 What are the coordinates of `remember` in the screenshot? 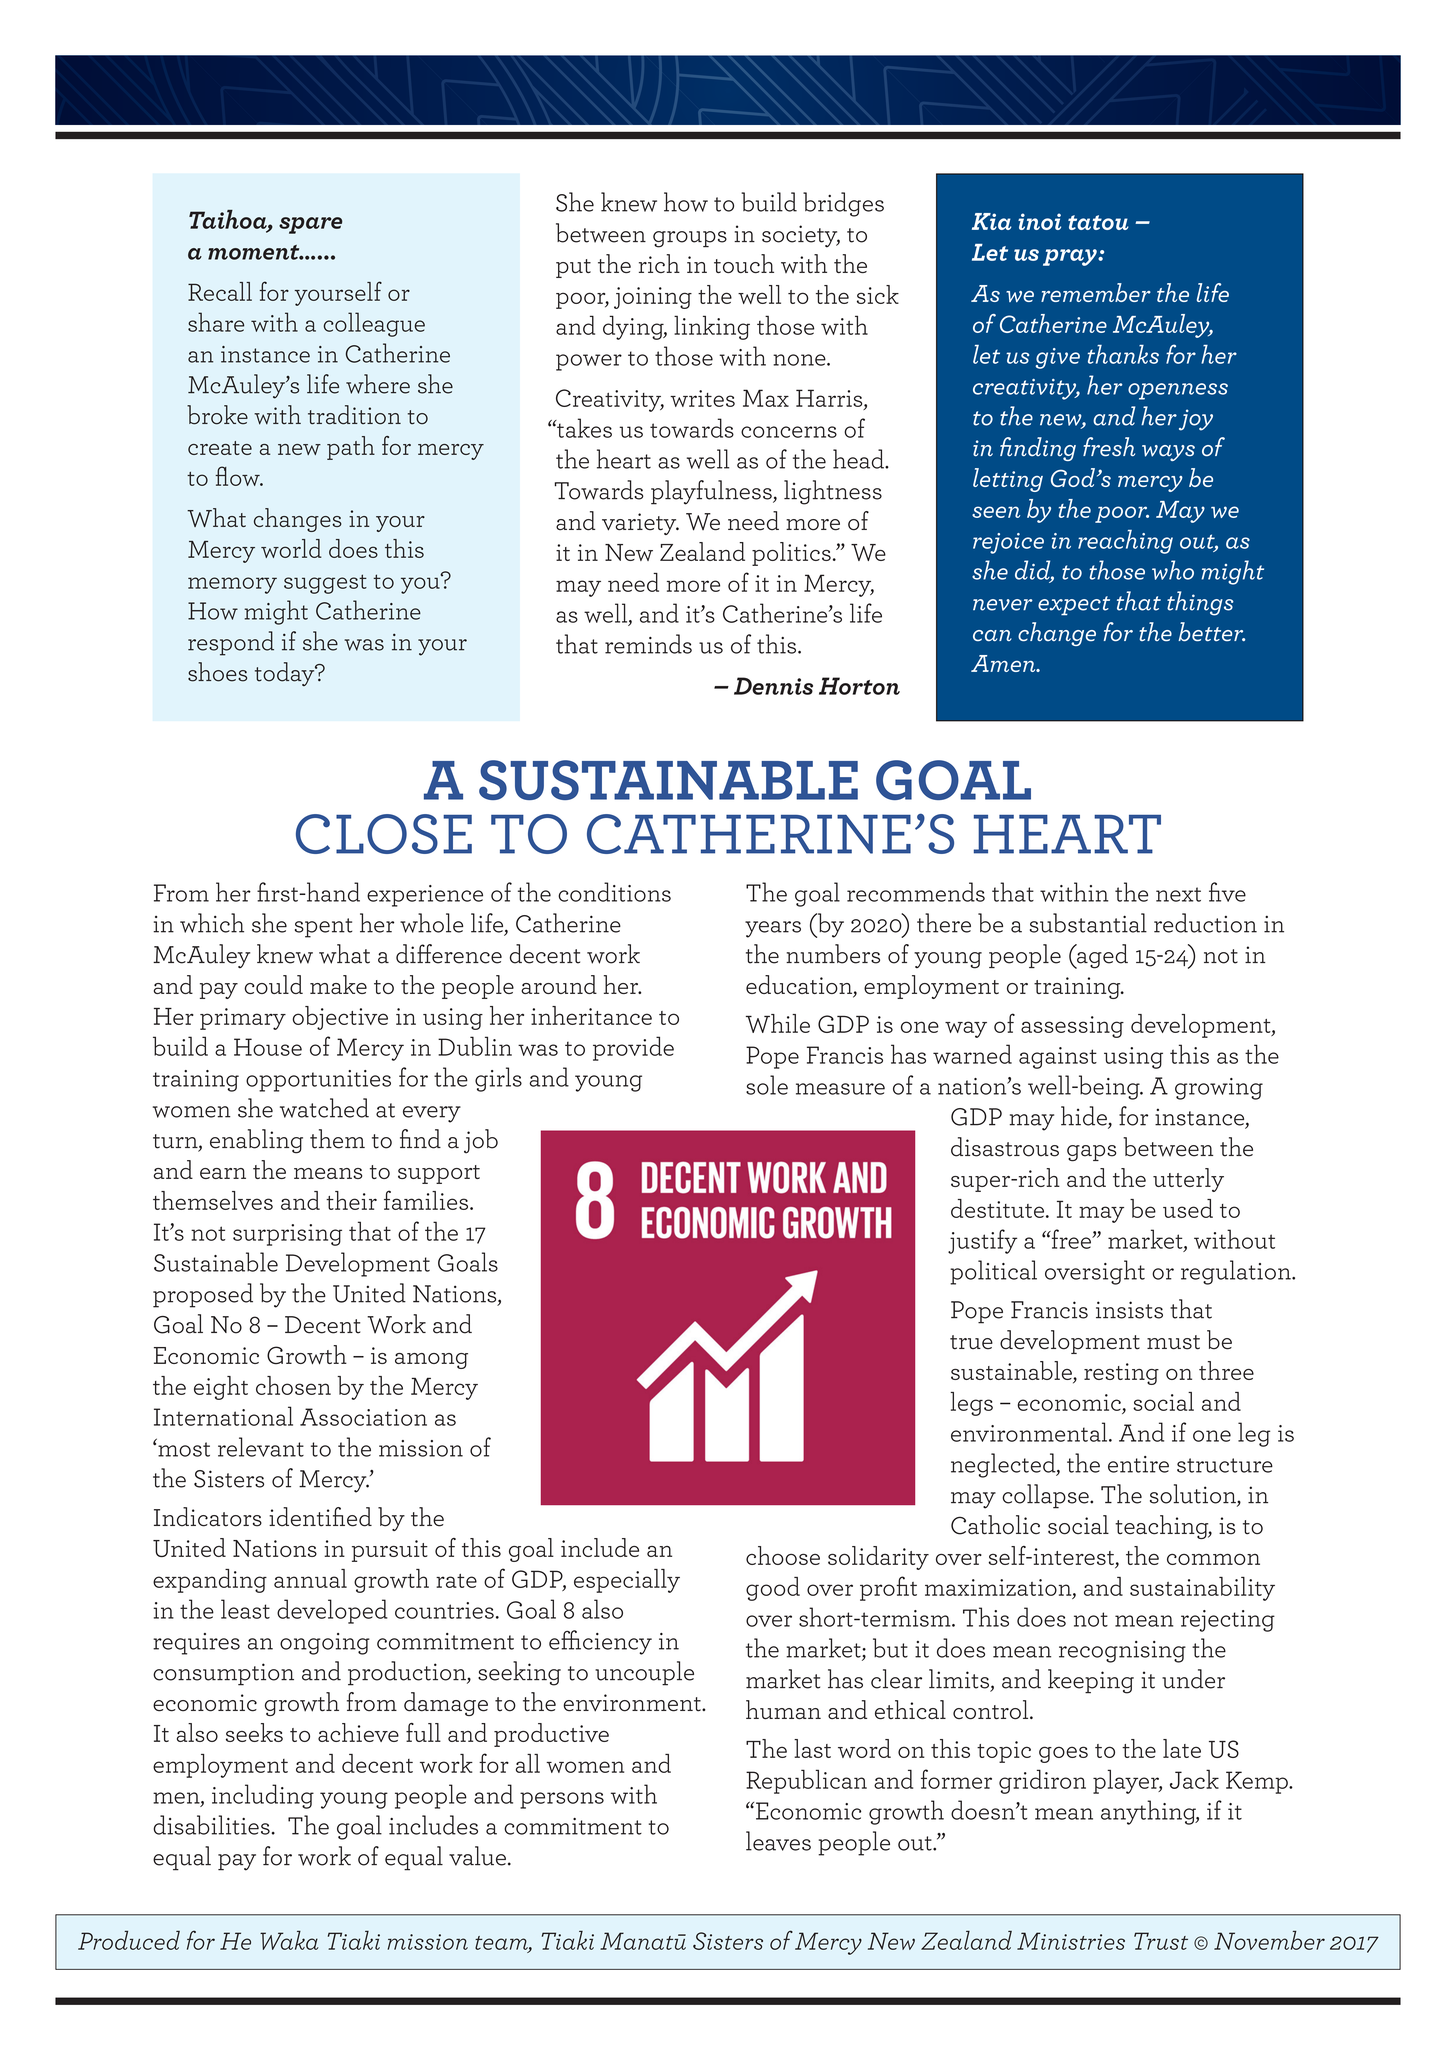 It's located at (1096, 292).
